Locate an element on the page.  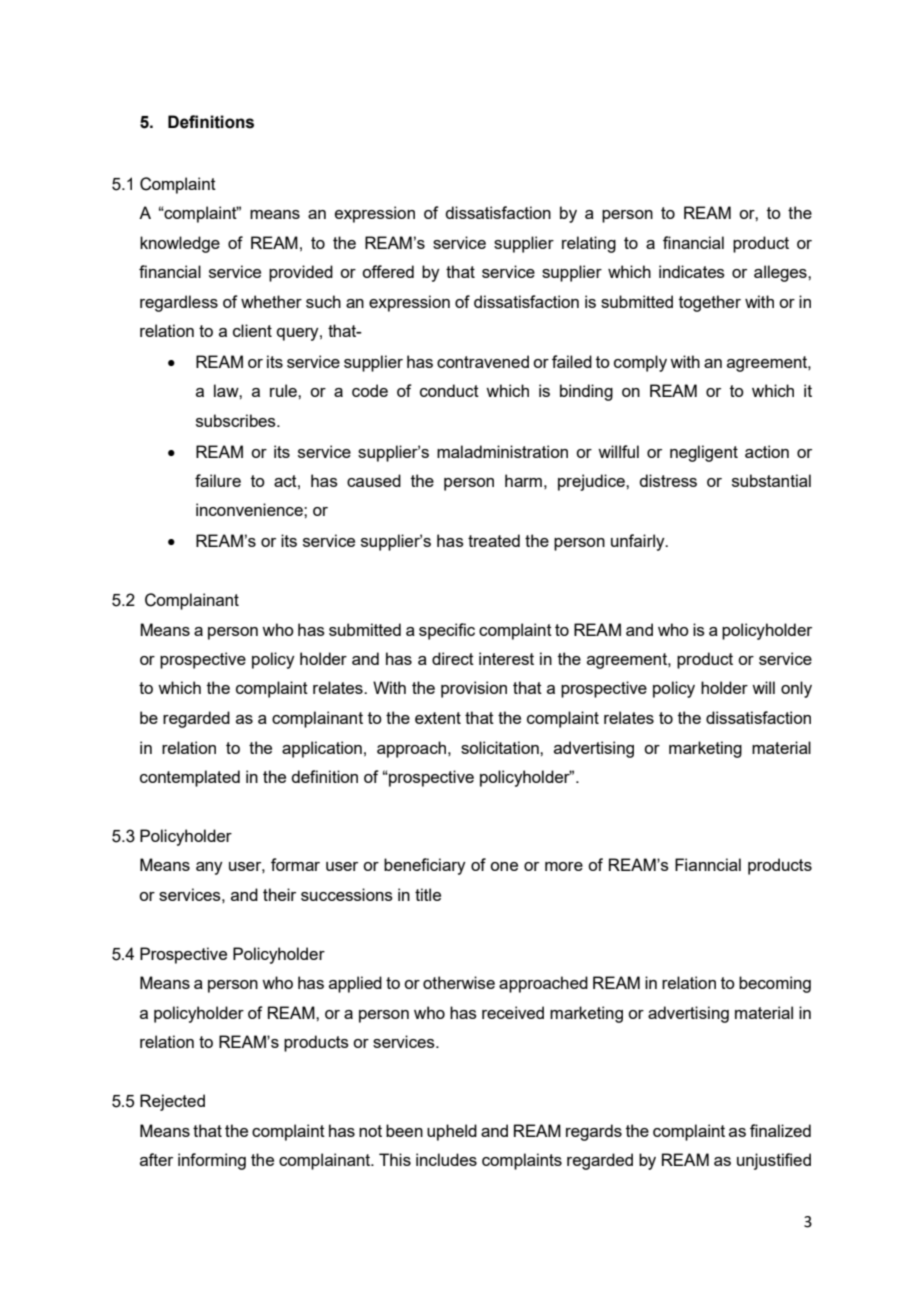
only is located at coordinates (796, 689).
